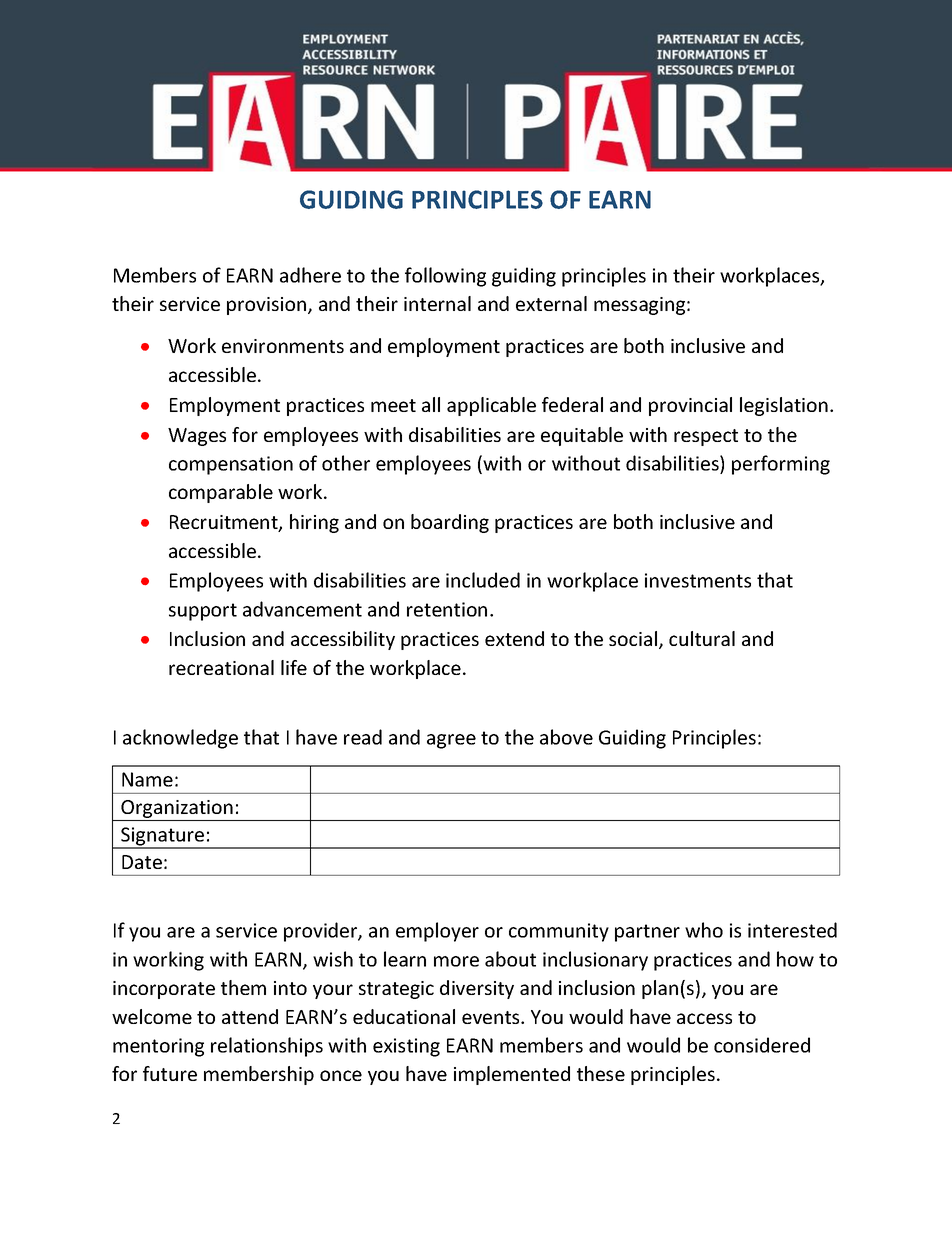 Image resolution: width=952 pixels, height=1233 pixels. What do you see at coordinates (512, 1075) in the document?
I see `implemented` at bounding box center [512, 1075].
